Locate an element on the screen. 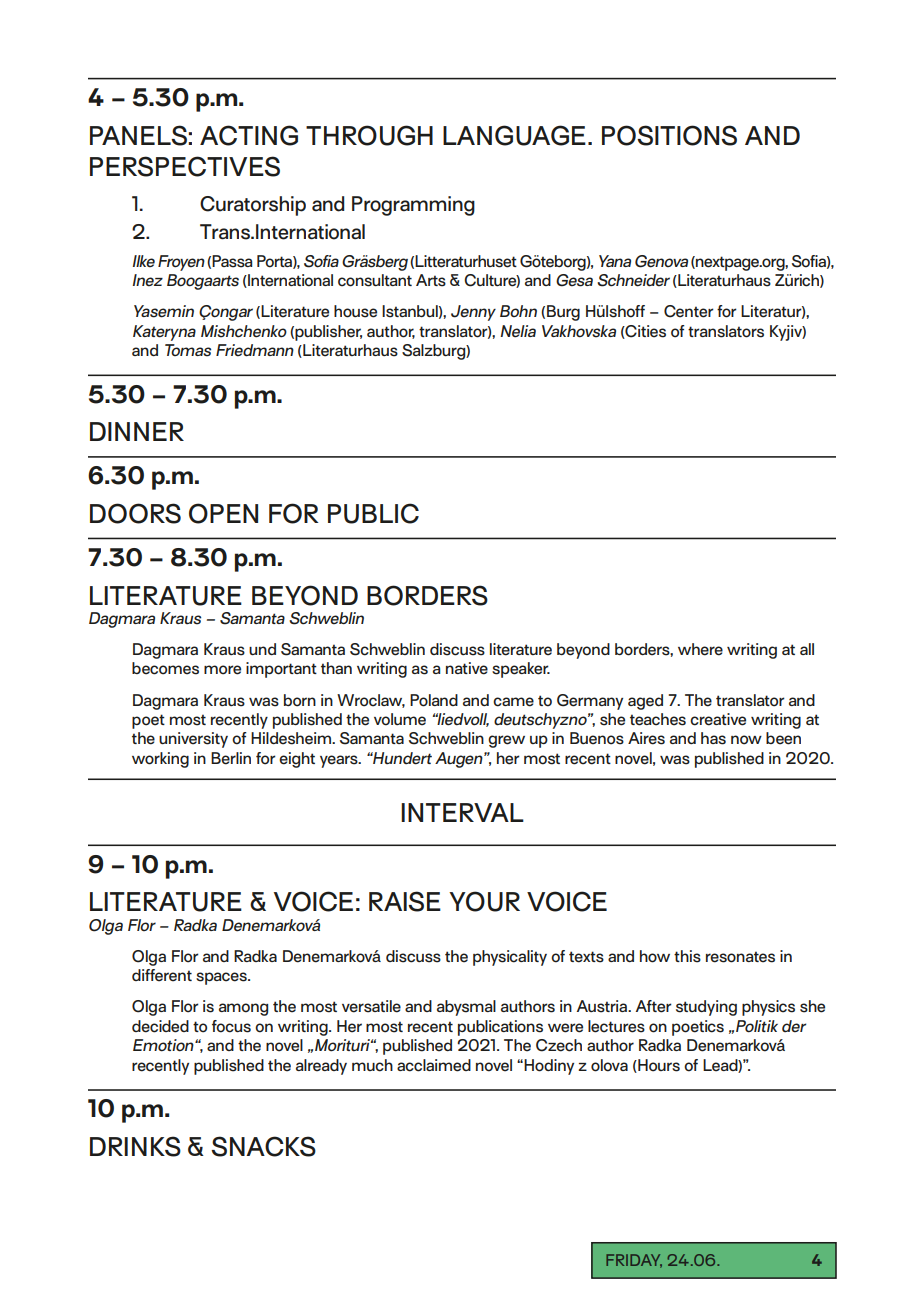  SNACKS is located at coordinates (263, 1146).
